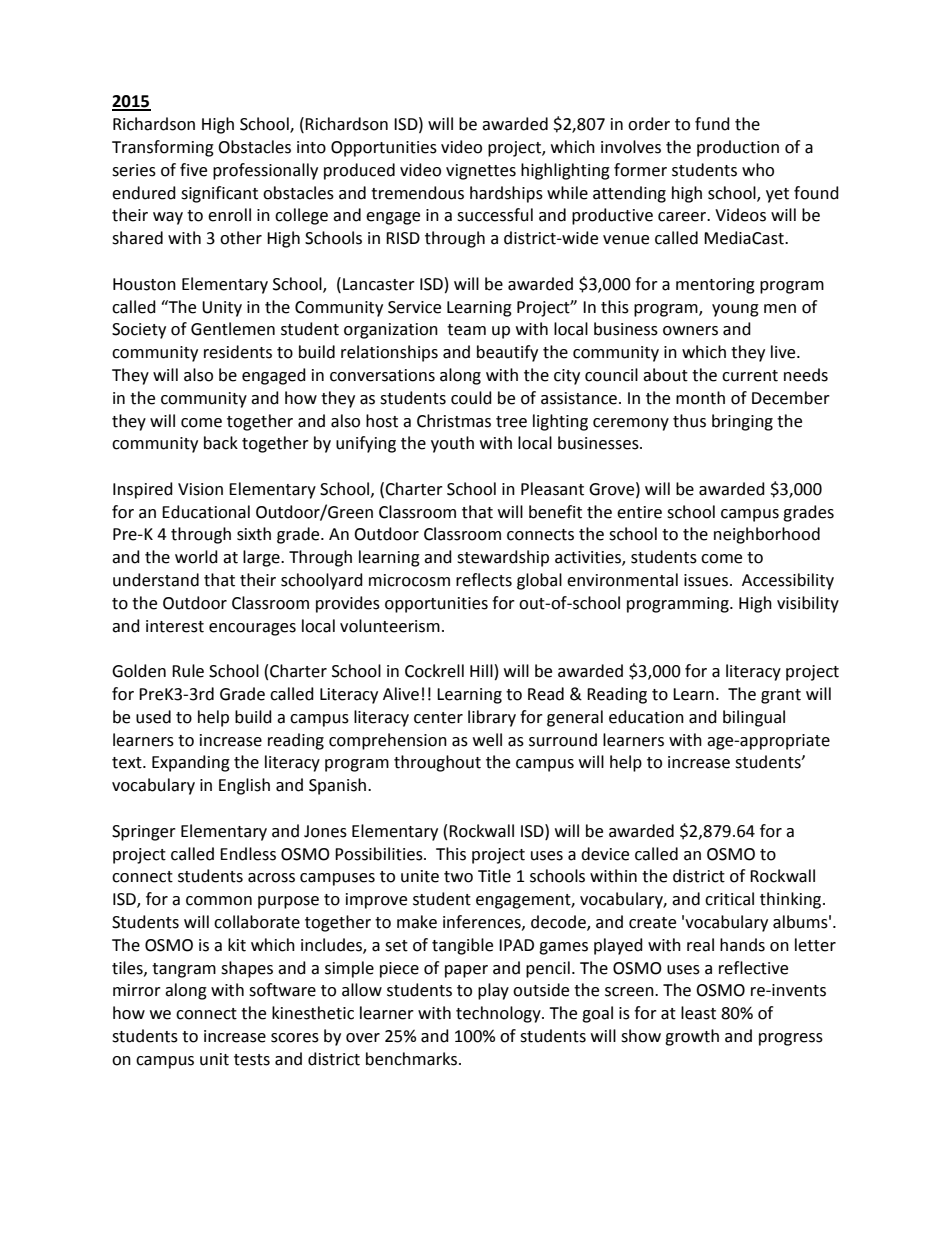 The width and height of the screenshot is (952, 1233). What do you see at coordinates (481, 172) in the screenshot?
I see `vignettes` at bounding box center [481, 172].
